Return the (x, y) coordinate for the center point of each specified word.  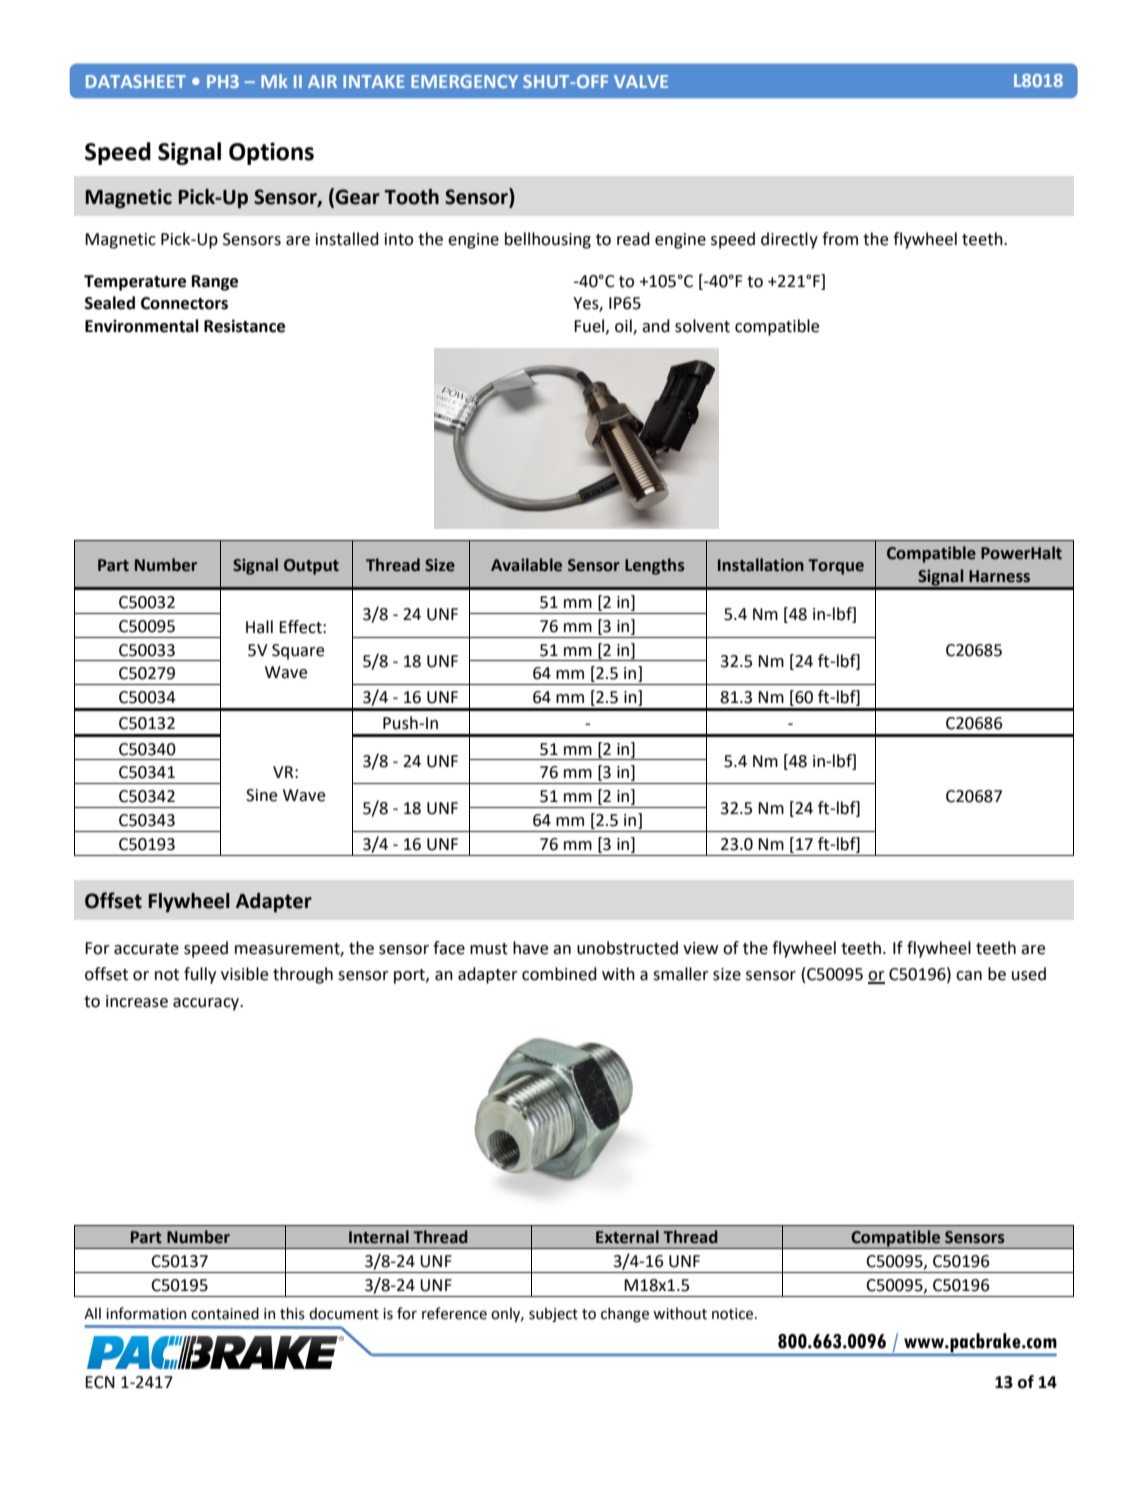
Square (298, 652)
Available (526, 565)
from (840, 239)
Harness (999, 576)
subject (553, 1314)
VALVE (641, 81)
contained (225, 1313)
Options (271, 153)
